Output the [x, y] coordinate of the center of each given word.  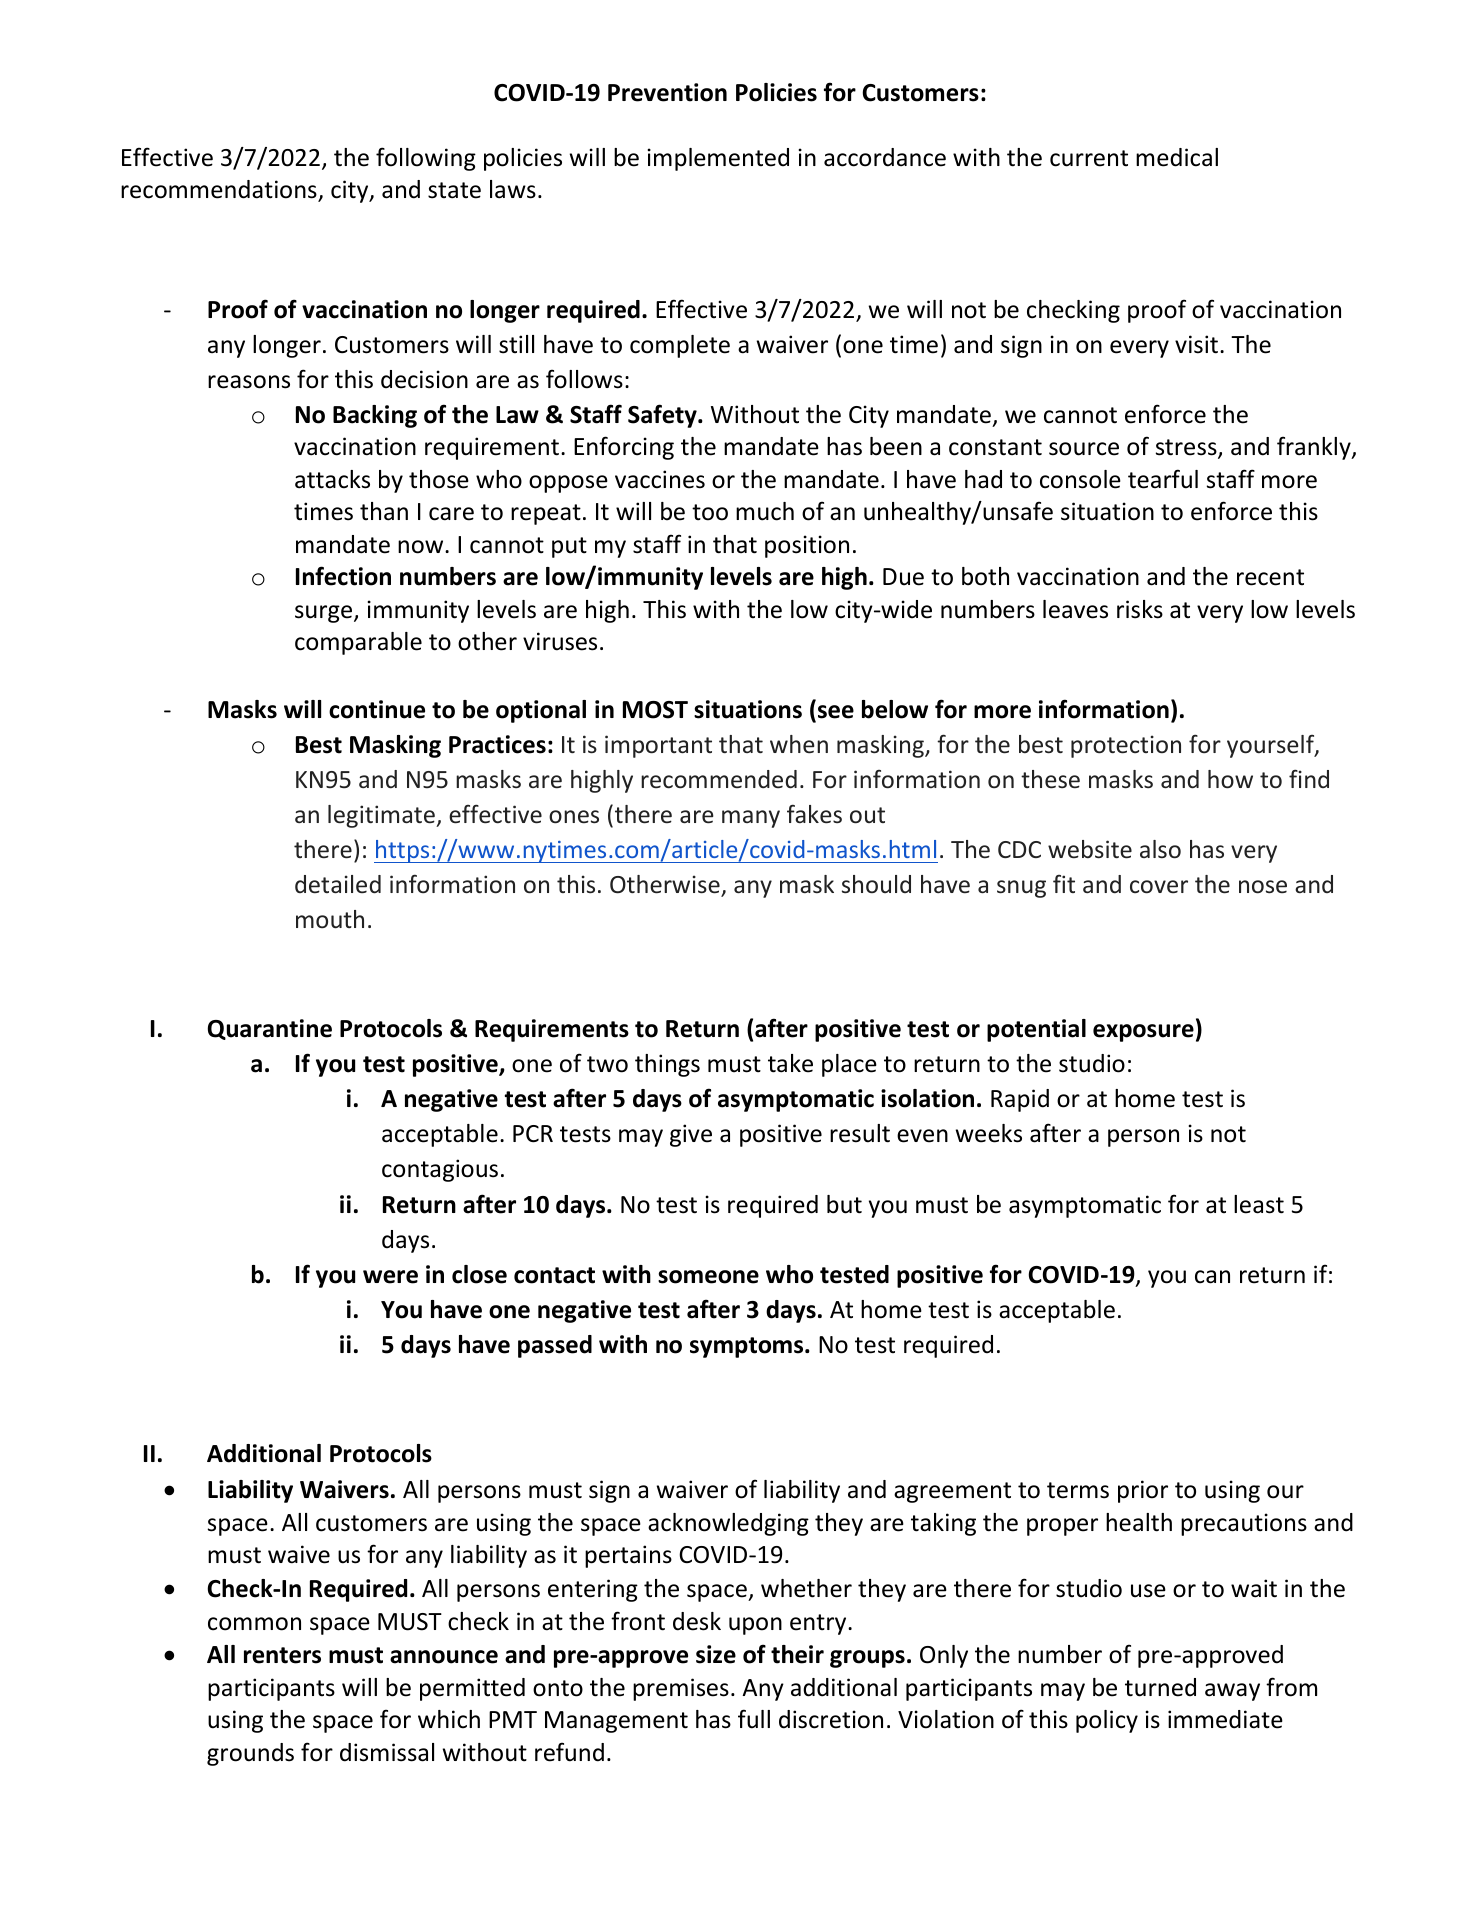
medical [1177, 157]
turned [1160, 1687]
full [754, 1719]
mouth [330, 919]
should [876, 884]
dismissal [387, 1752]
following [426, 159]
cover [1159, 887]
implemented [718, 159]
